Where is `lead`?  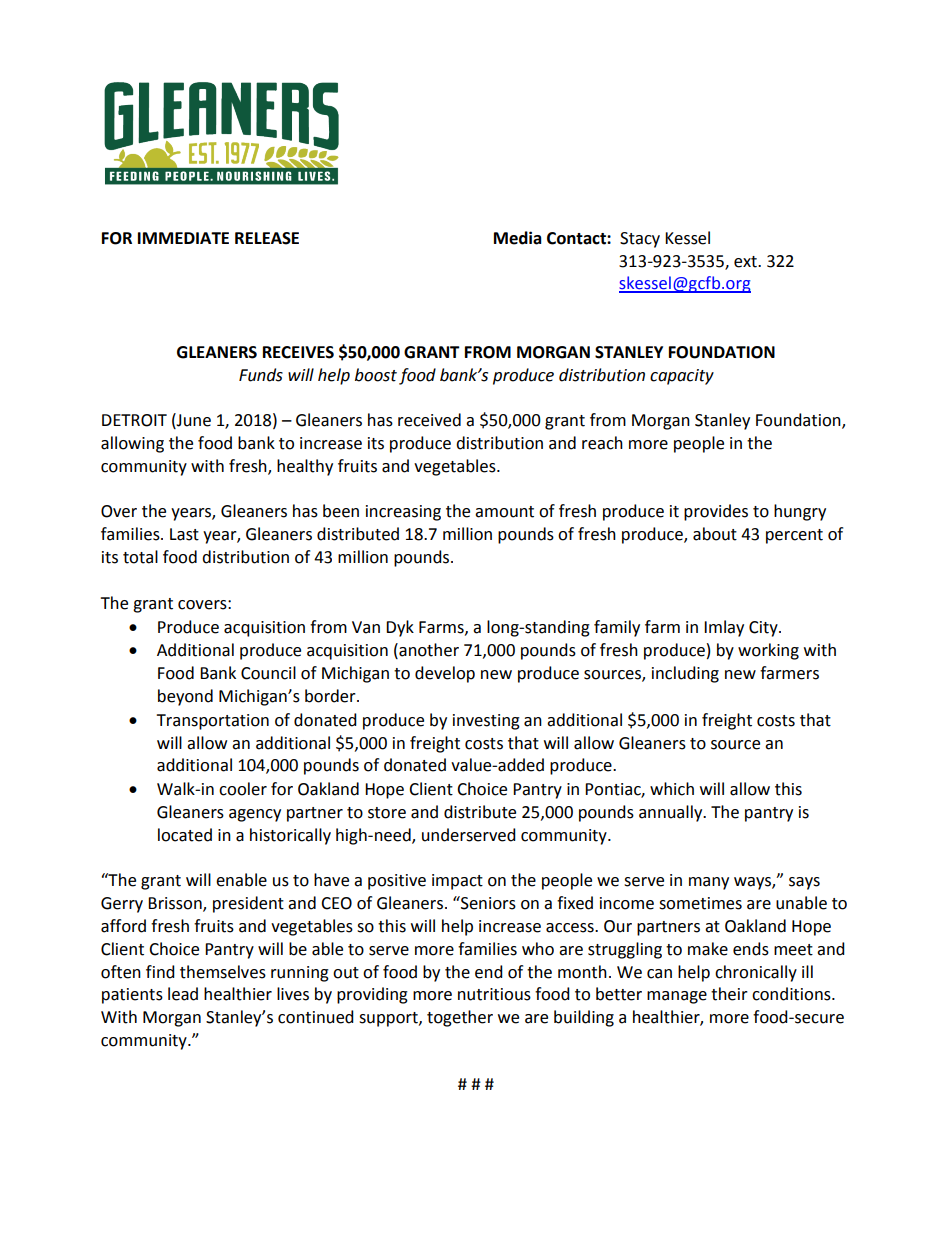
lead is located at coordinates (183, 994).
